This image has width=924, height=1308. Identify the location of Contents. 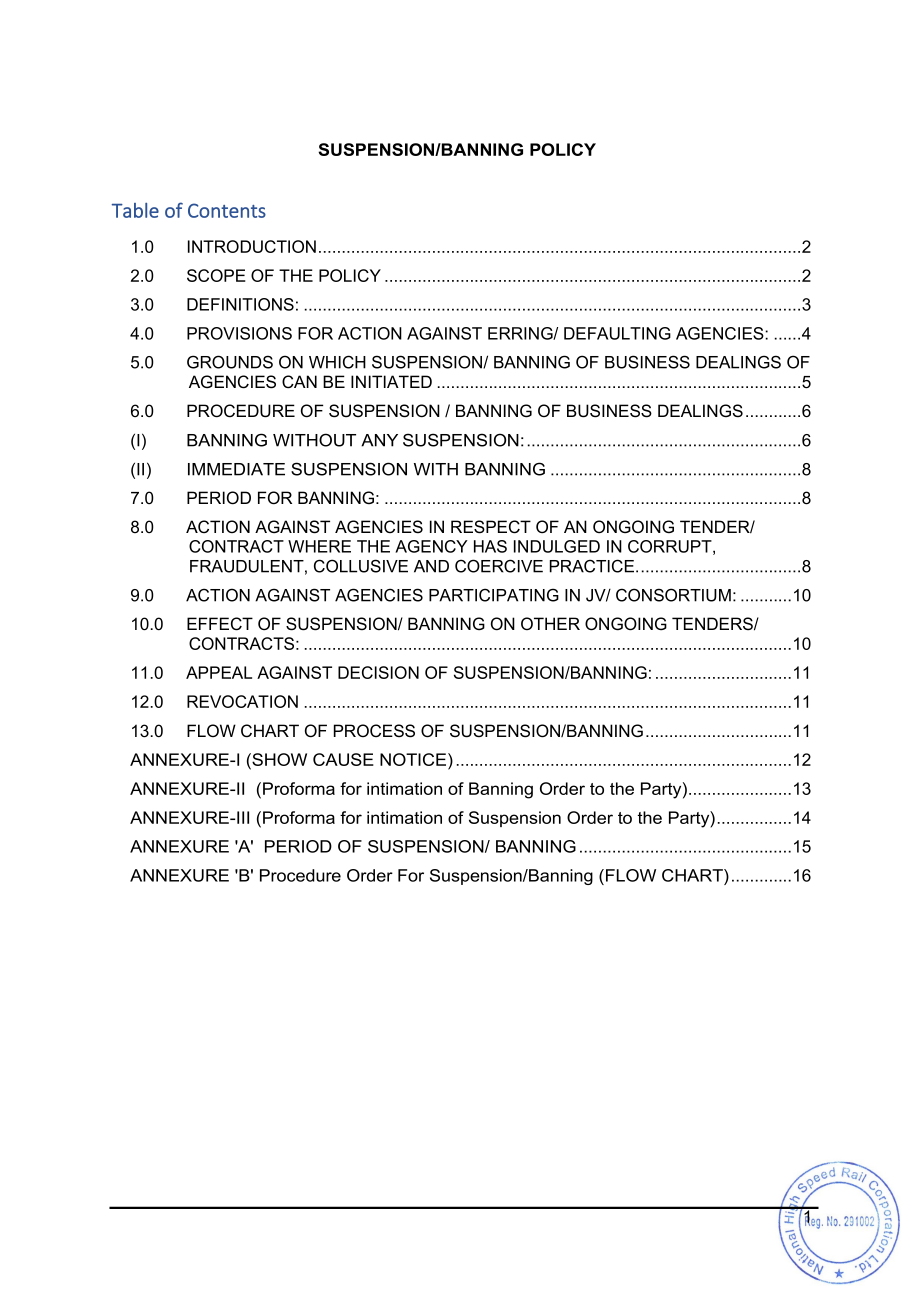
(227, 210).
